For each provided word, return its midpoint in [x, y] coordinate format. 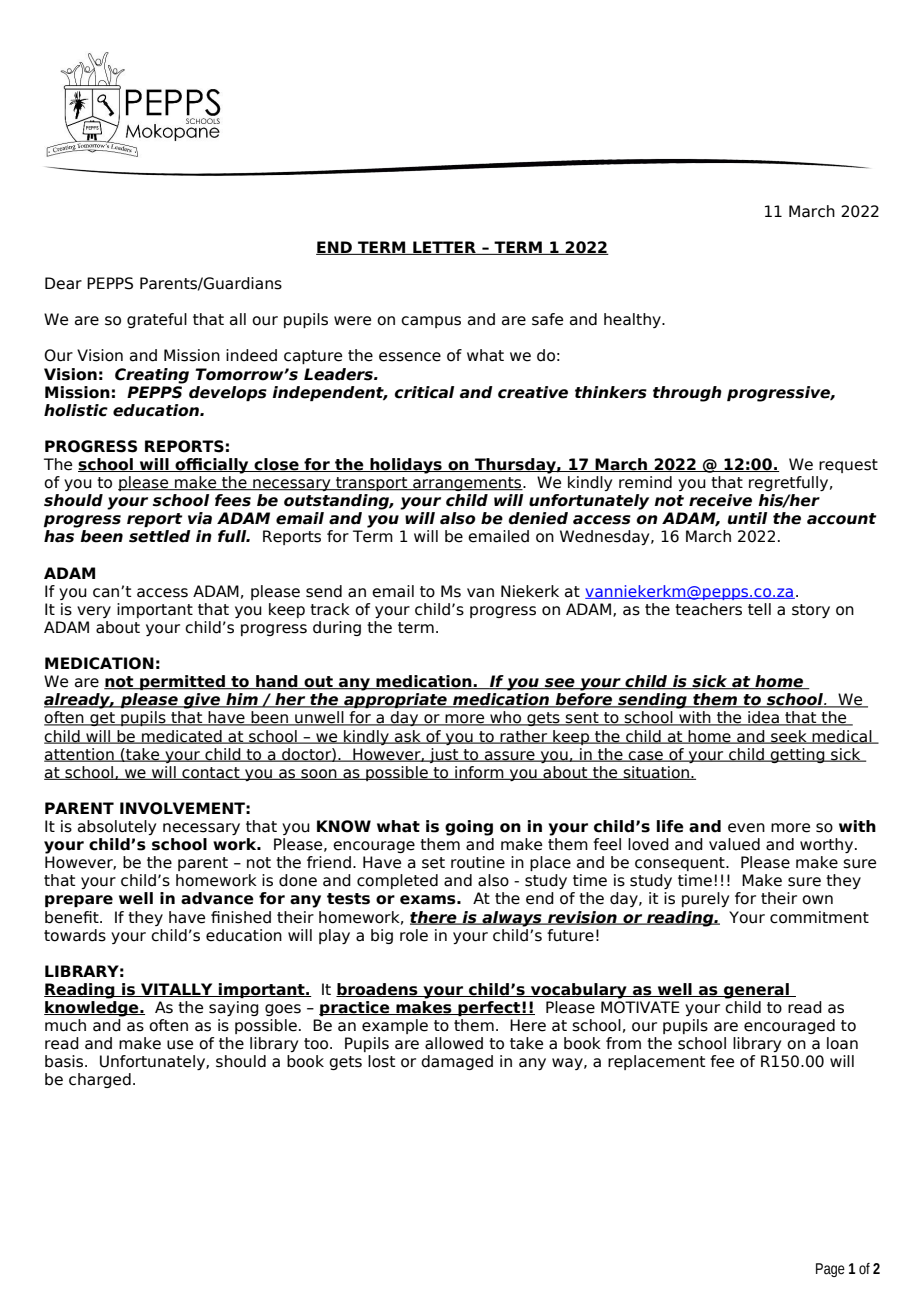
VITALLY [177, 990]
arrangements [467, 484]
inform [479, 773]
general [756, 991]
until [747, 518]
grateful [157, 320]
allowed [454, 1043]
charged [100, 1080]
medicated [182, 737]
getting [798, 755]
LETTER [444, 248]
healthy [633, 320]
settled [160, 536]
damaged [457, 1062]
